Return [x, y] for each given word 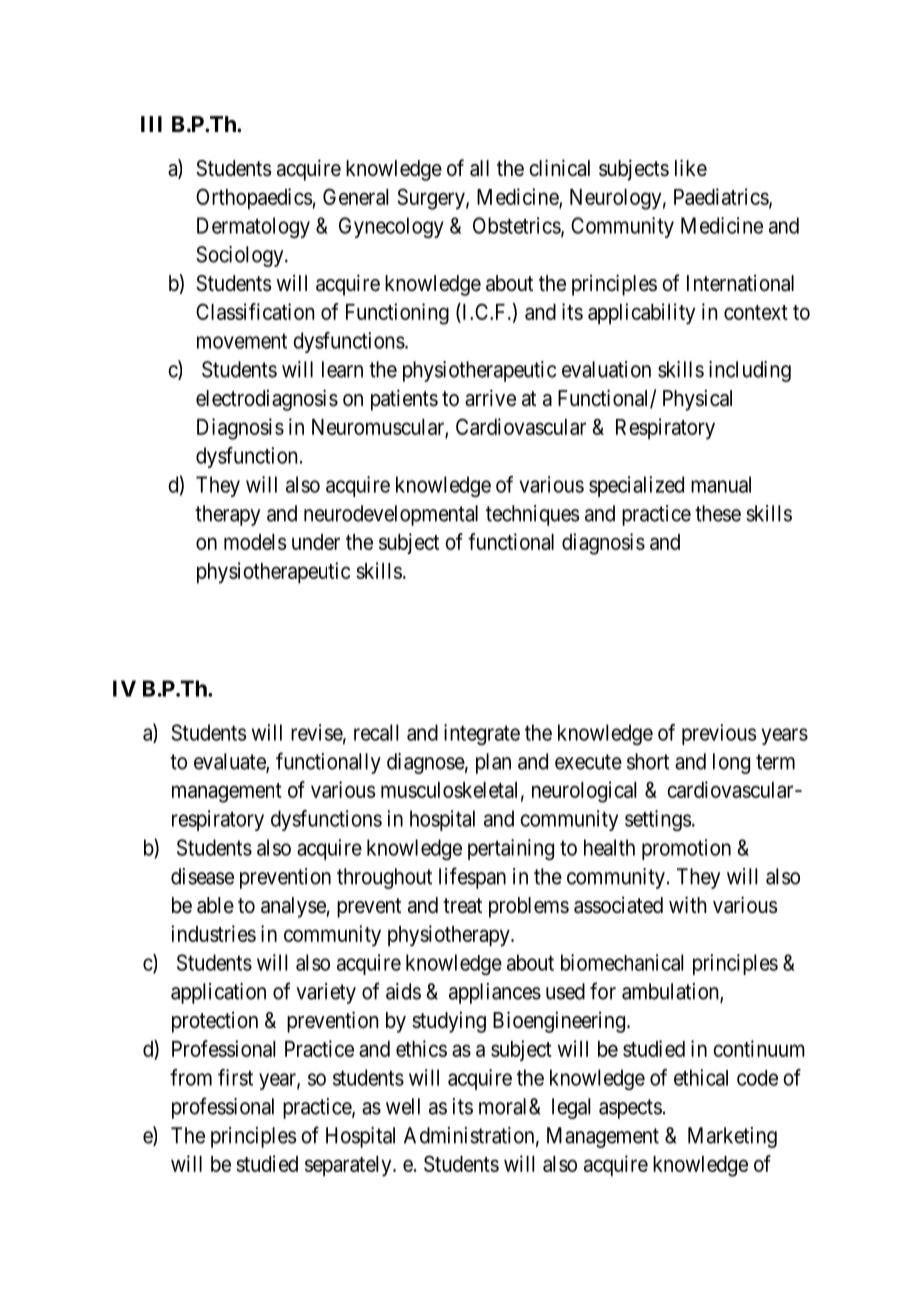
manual [721, 484]
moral [504, 1106]
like [691, 168]
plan [493, 763]
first [235, 1077]
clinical [559, 168]
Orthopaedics [254, 199]
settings [658, 820]
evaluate [230, 762]
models [255, 542]
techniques [532, 515]
